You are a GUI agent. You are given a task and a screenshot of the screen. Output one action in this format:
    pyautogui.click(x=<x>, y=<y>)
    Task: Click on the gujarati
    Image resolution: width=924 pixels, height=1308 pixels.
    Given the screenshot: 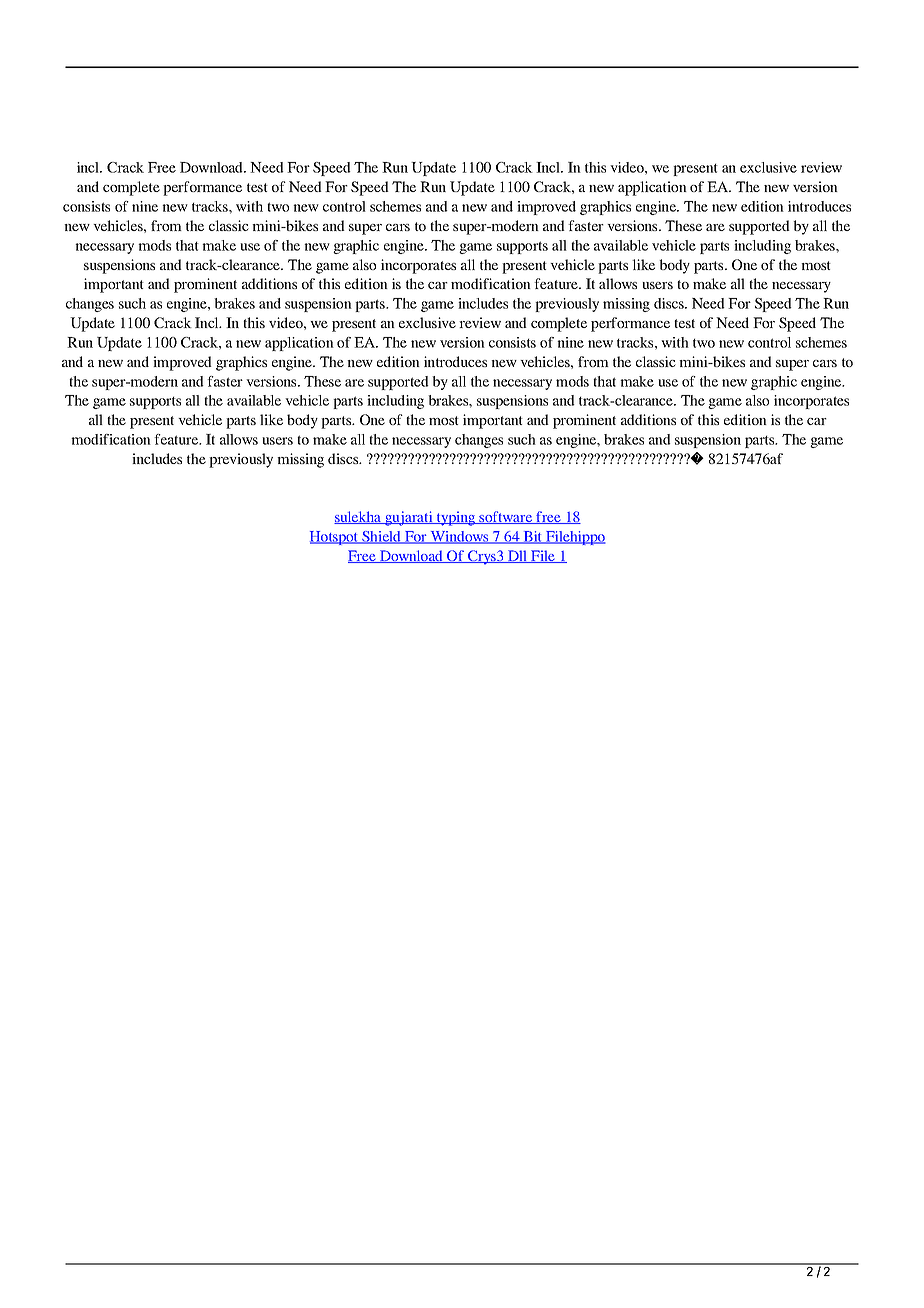 What is the action you would take?
    pyautogui.click(x=409, y=518)
